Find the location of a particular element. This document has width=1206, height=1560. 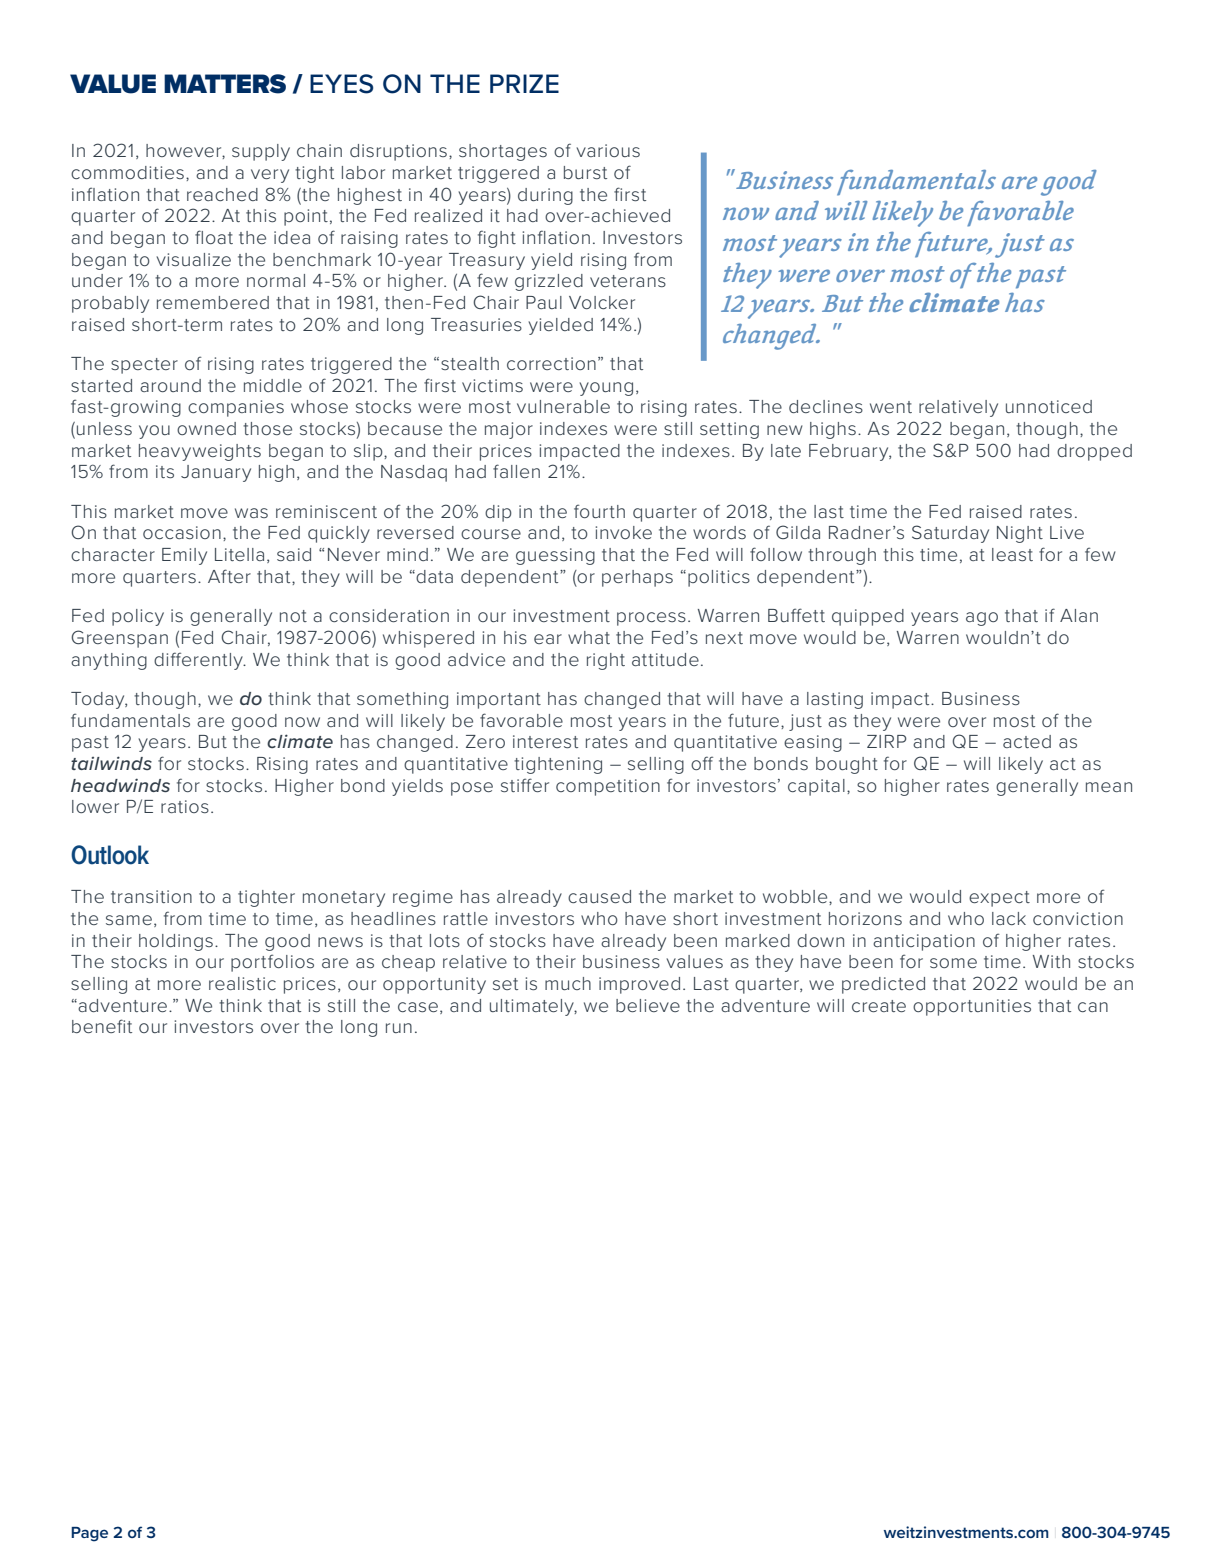

January is located at coordinates (216, 473).
